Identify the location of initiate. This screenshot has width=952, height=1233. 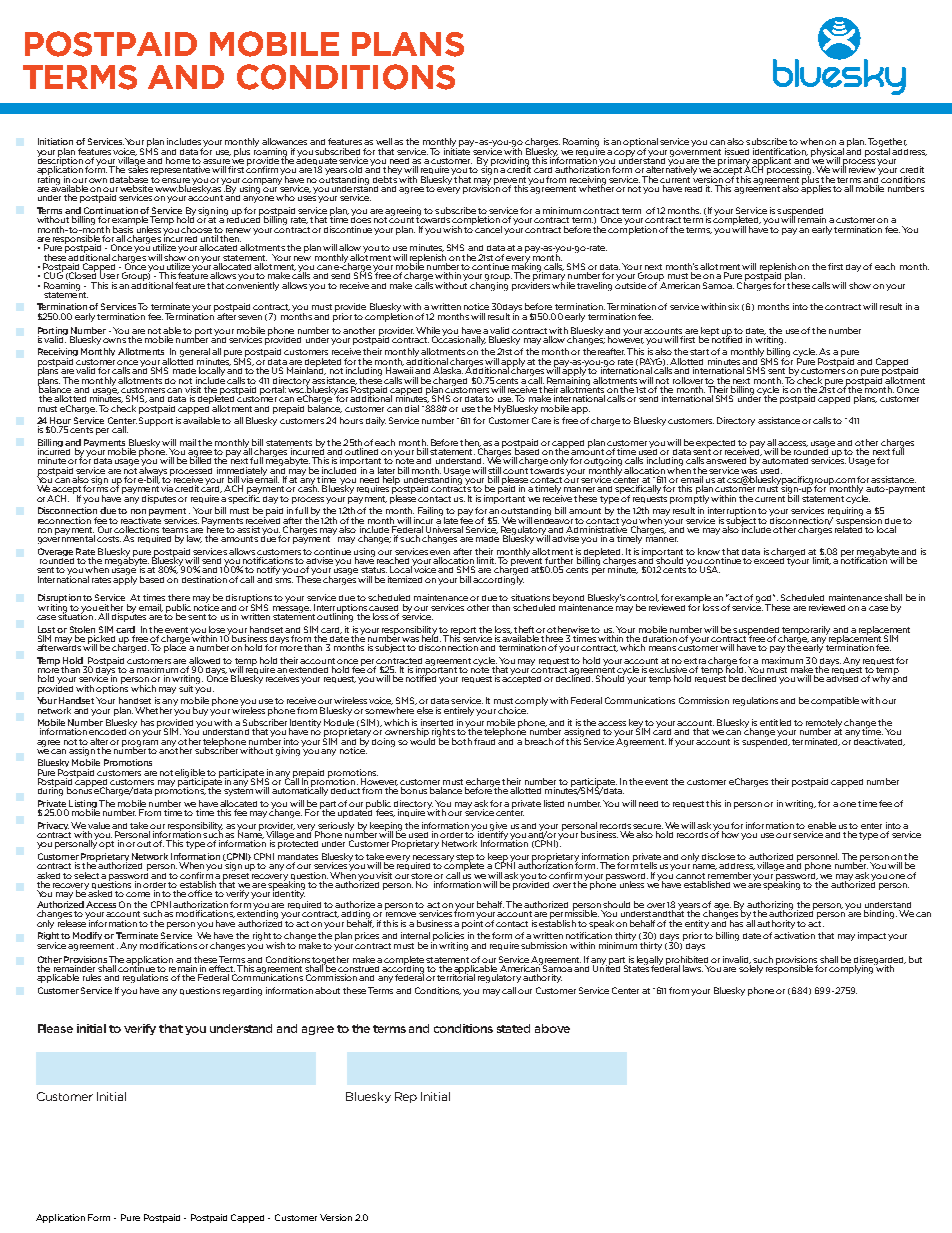
(457, 150).
